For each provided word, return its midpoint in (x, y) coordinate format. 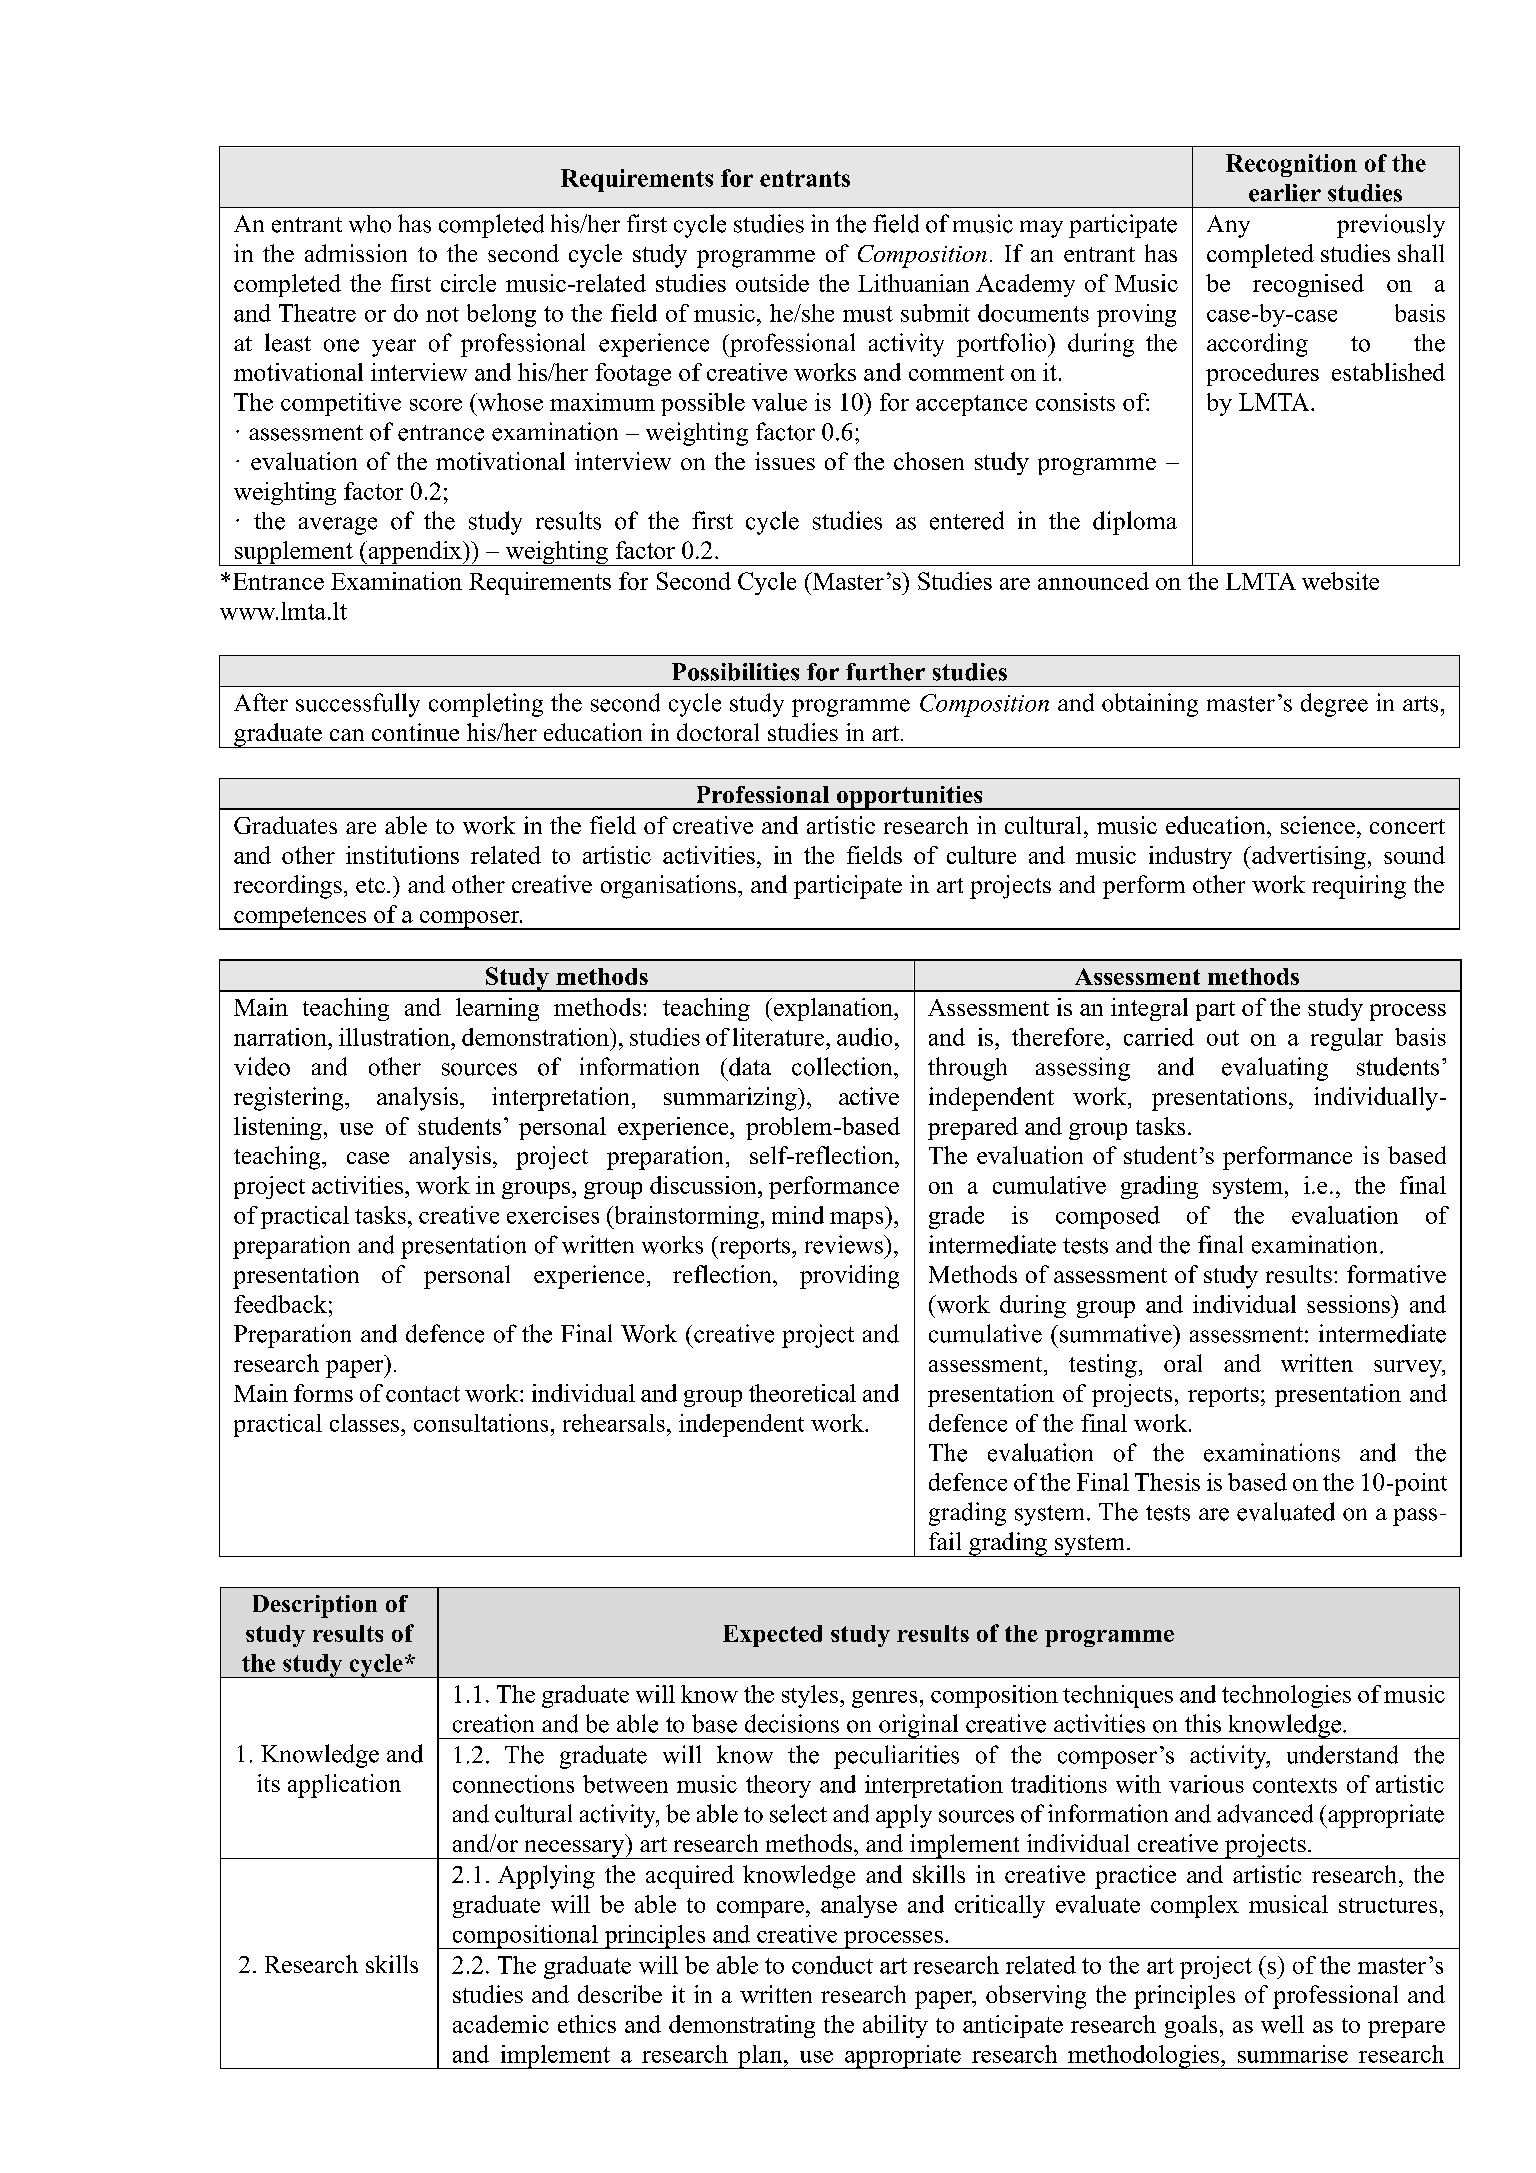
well (1282, 2024)
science (1318, 825)
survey (1409, 1369)
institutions (402, 855)
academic (501, 2024)
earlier (1285, 193)
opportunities (909, 798)
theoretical (802, 1393)
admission (356, 253)
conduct (832, 1965)
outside (772, 283)
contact (423, 1394)
